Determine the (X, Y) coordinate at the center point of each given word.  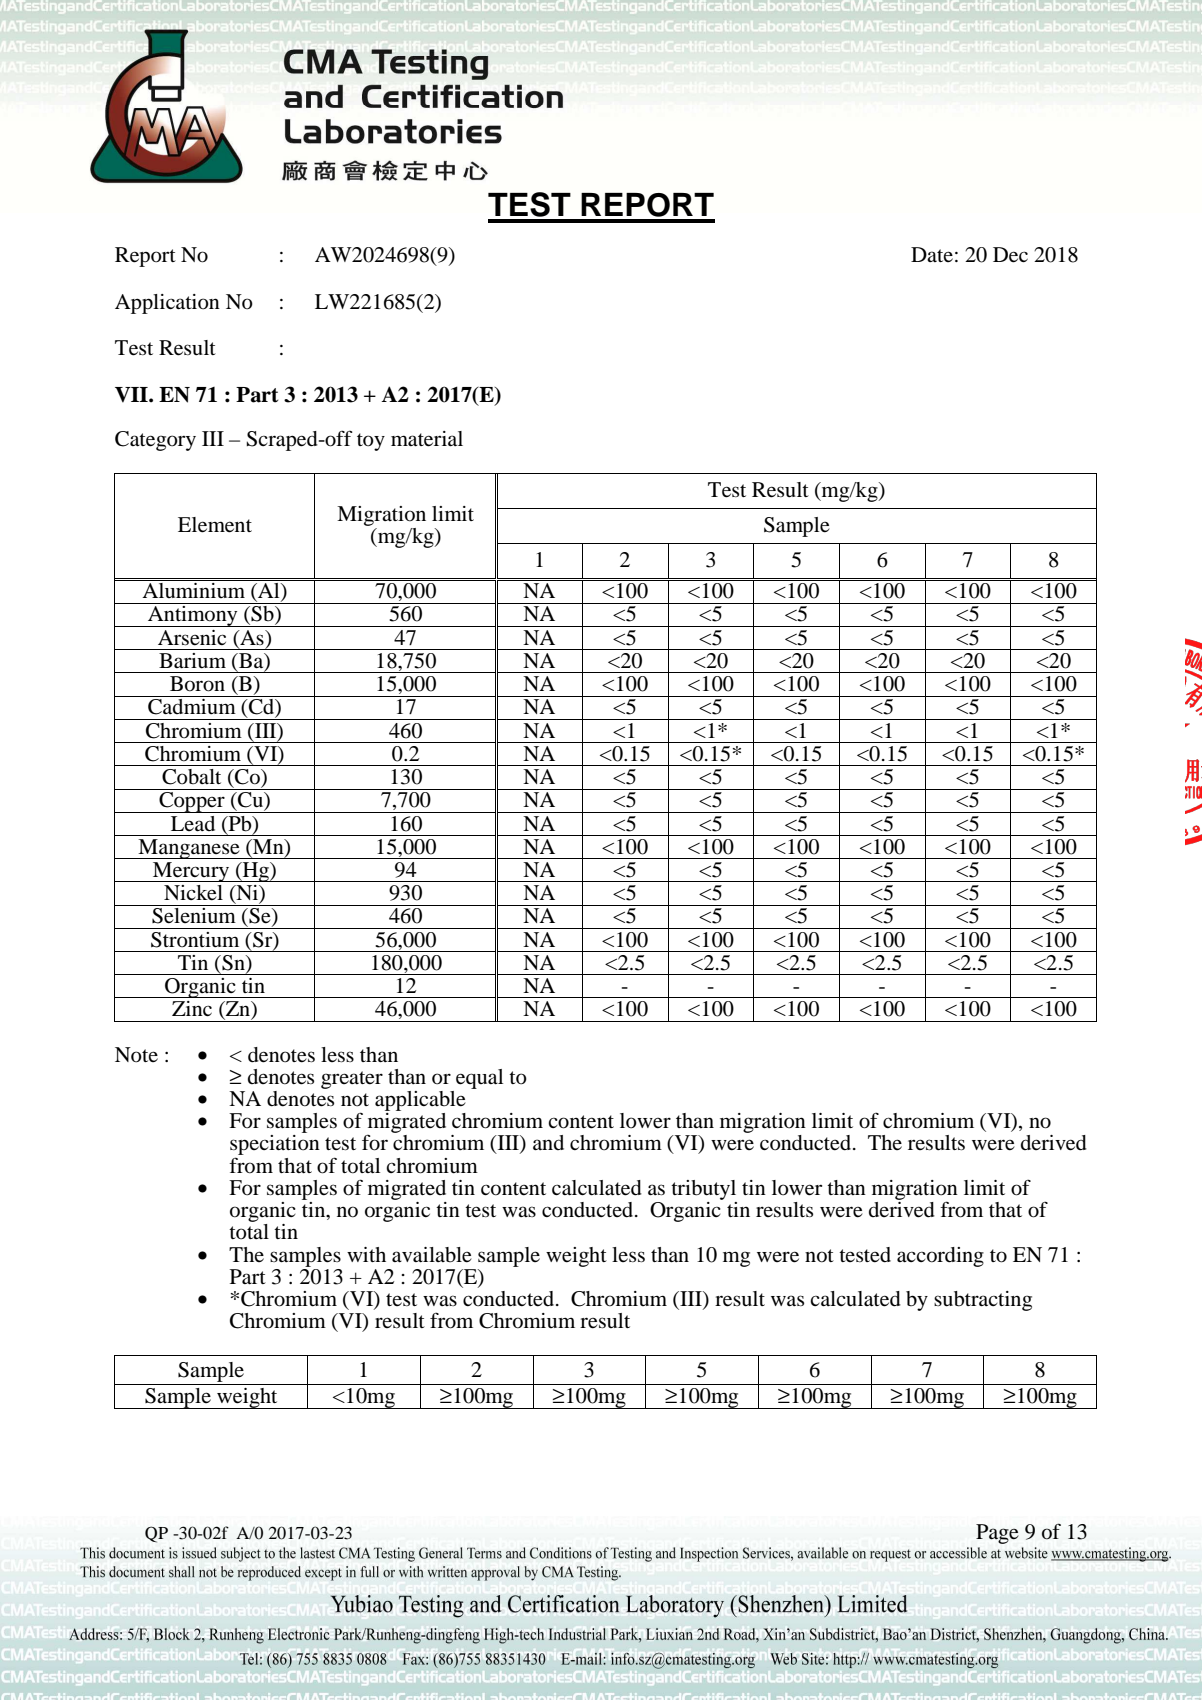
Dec (1010, 255)
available (432, 1255)
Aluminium (194, 589)
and (548, 1142)
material (427, 439)
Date (932, 254)
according (940, 1257)
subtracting (983, 1301)
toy (371, 442)
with (366, 1254)
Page (997, 1534)
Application (167, 304)
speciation (275, 1146)
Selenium (194, 916)
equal (479, 1079)
